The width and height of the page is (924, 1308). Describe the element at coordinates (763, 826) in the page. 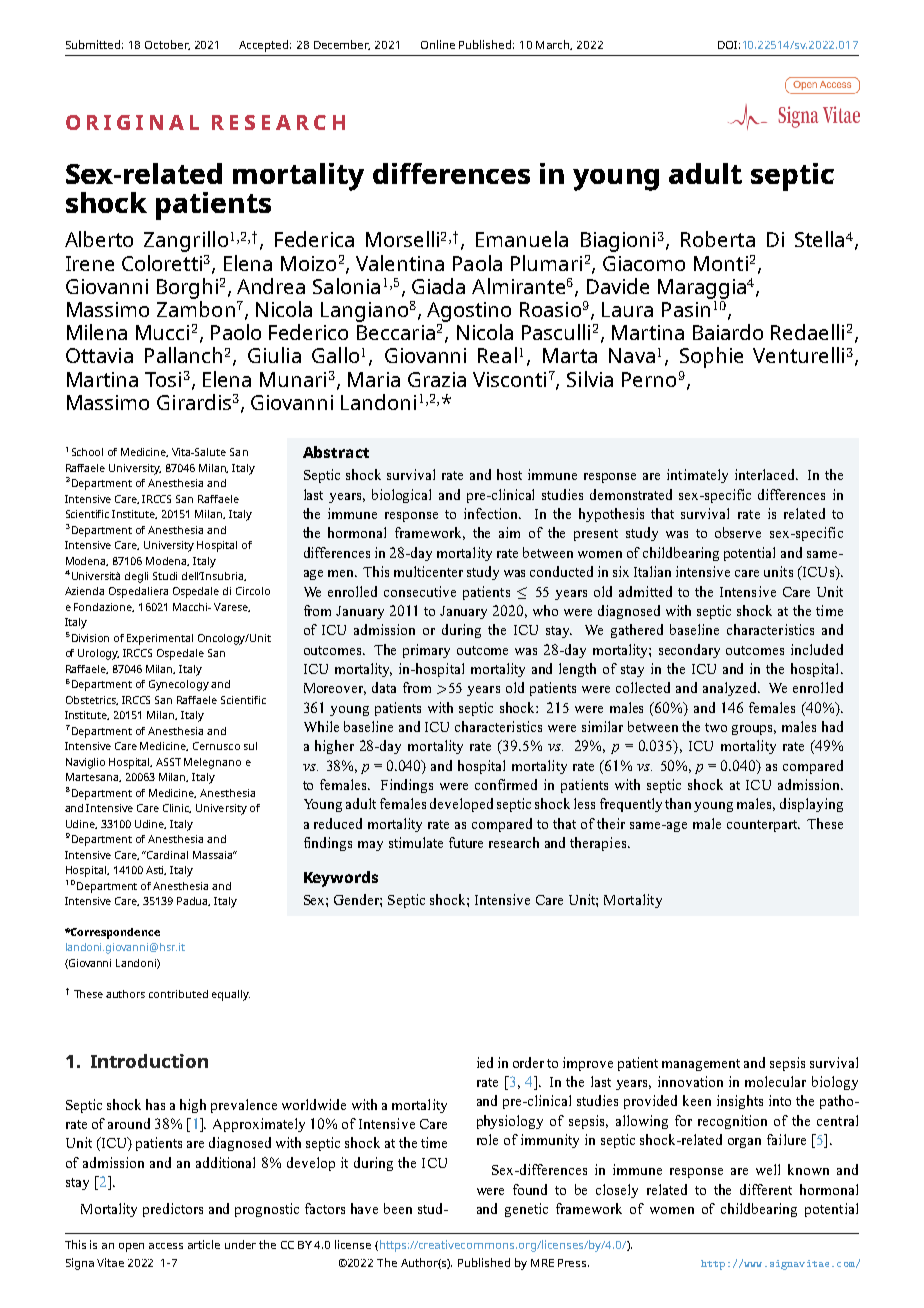

I see `counterpart` at that location.
